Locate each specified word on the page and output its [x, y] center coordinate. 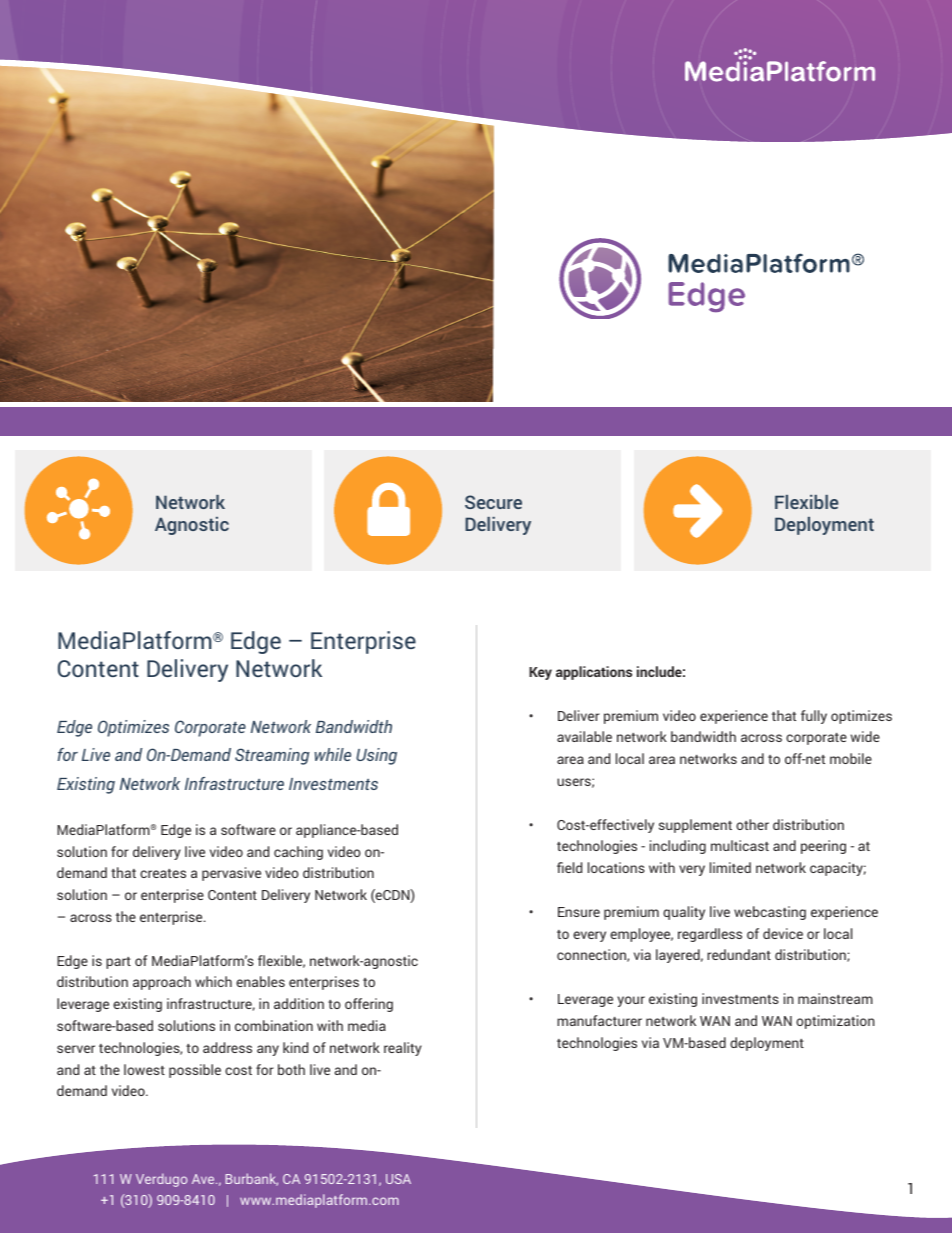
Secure [493, 502]
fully [814, 717]
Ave [204, 1179]
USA [398, 1179]
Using [376, 756]
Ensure [579, 912]
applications [594, 673]
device [783, 933]
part [118, 963]
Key [540, 673]
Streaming [272, 756]
